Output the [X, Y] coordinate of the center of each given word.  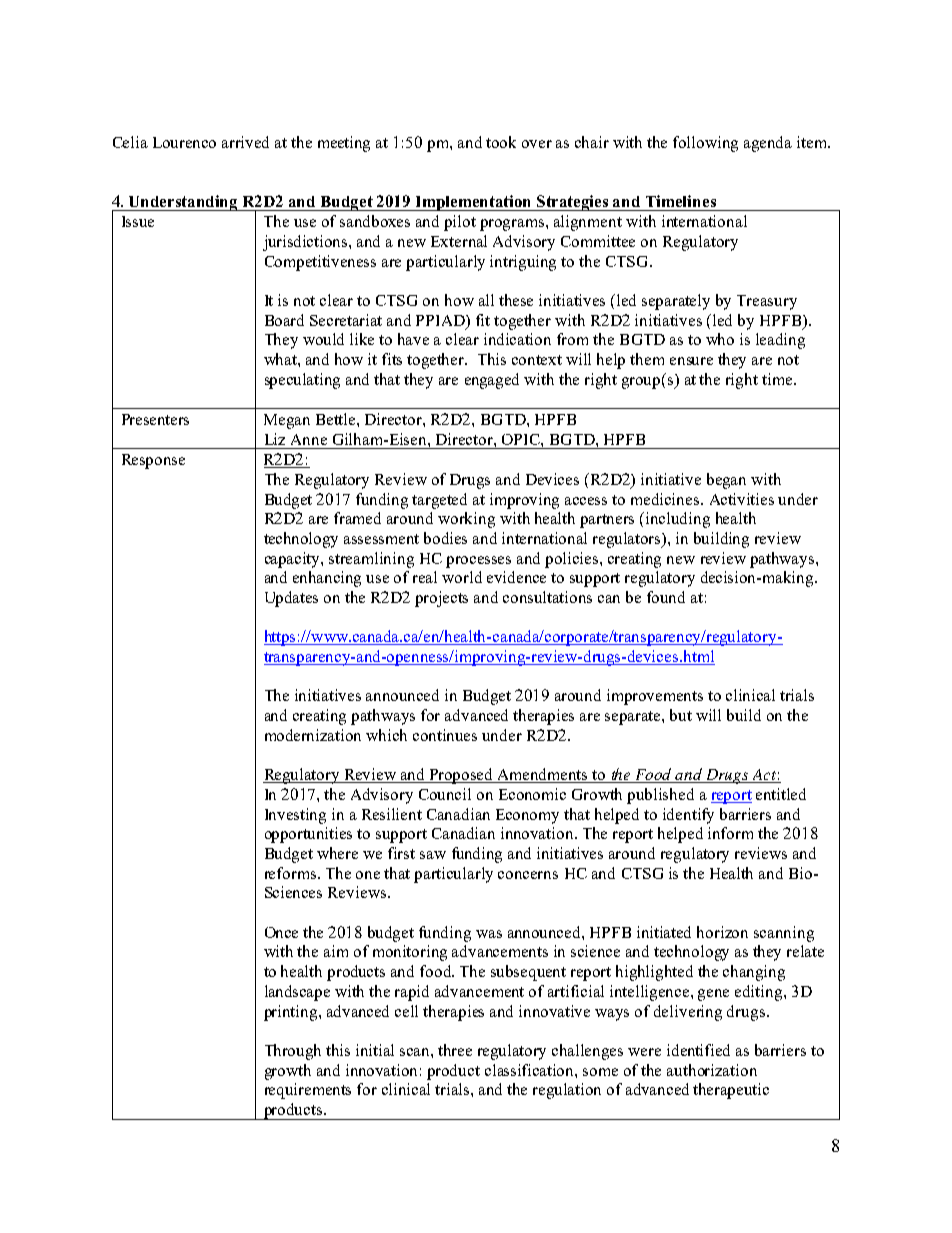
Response [153, 461]
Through [293, 1052]
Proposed [461, 776]
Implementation [474, 203]
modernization [313, 735]
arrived [245, 142]
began [726, 481]
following [705, 144]
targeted [439, 501]
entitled [781, 794]
